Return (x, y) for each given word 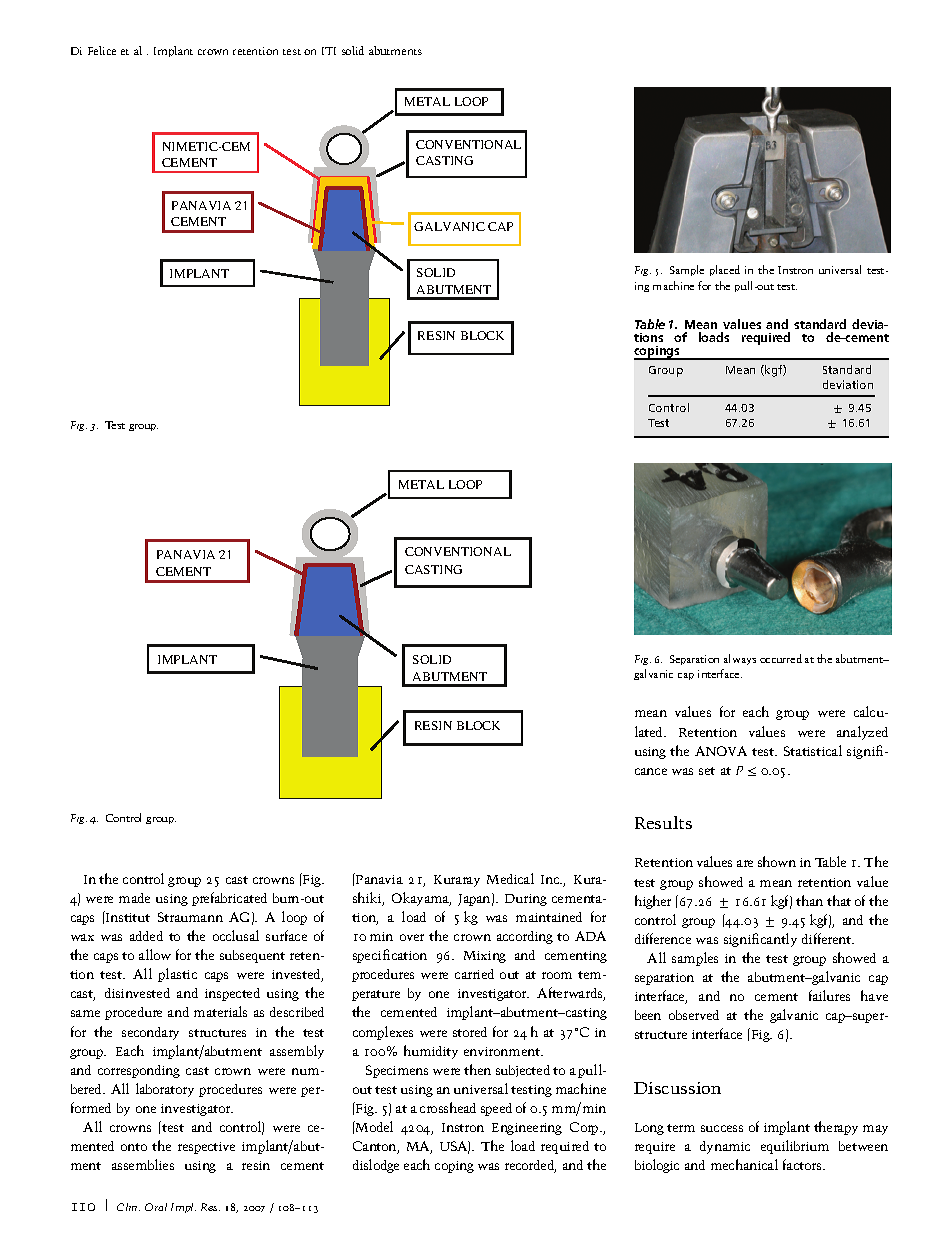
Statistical (813, 750)
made (134, 898)
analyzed (862, 733)
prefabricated (229, 899)
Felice (102, 50)
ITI (329, 51)
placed (725, 270)
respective (206, 1148)
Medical (510, 878)
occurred (781, 658)
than (809, 900)
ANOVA (721, 751)
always (740, 659)
